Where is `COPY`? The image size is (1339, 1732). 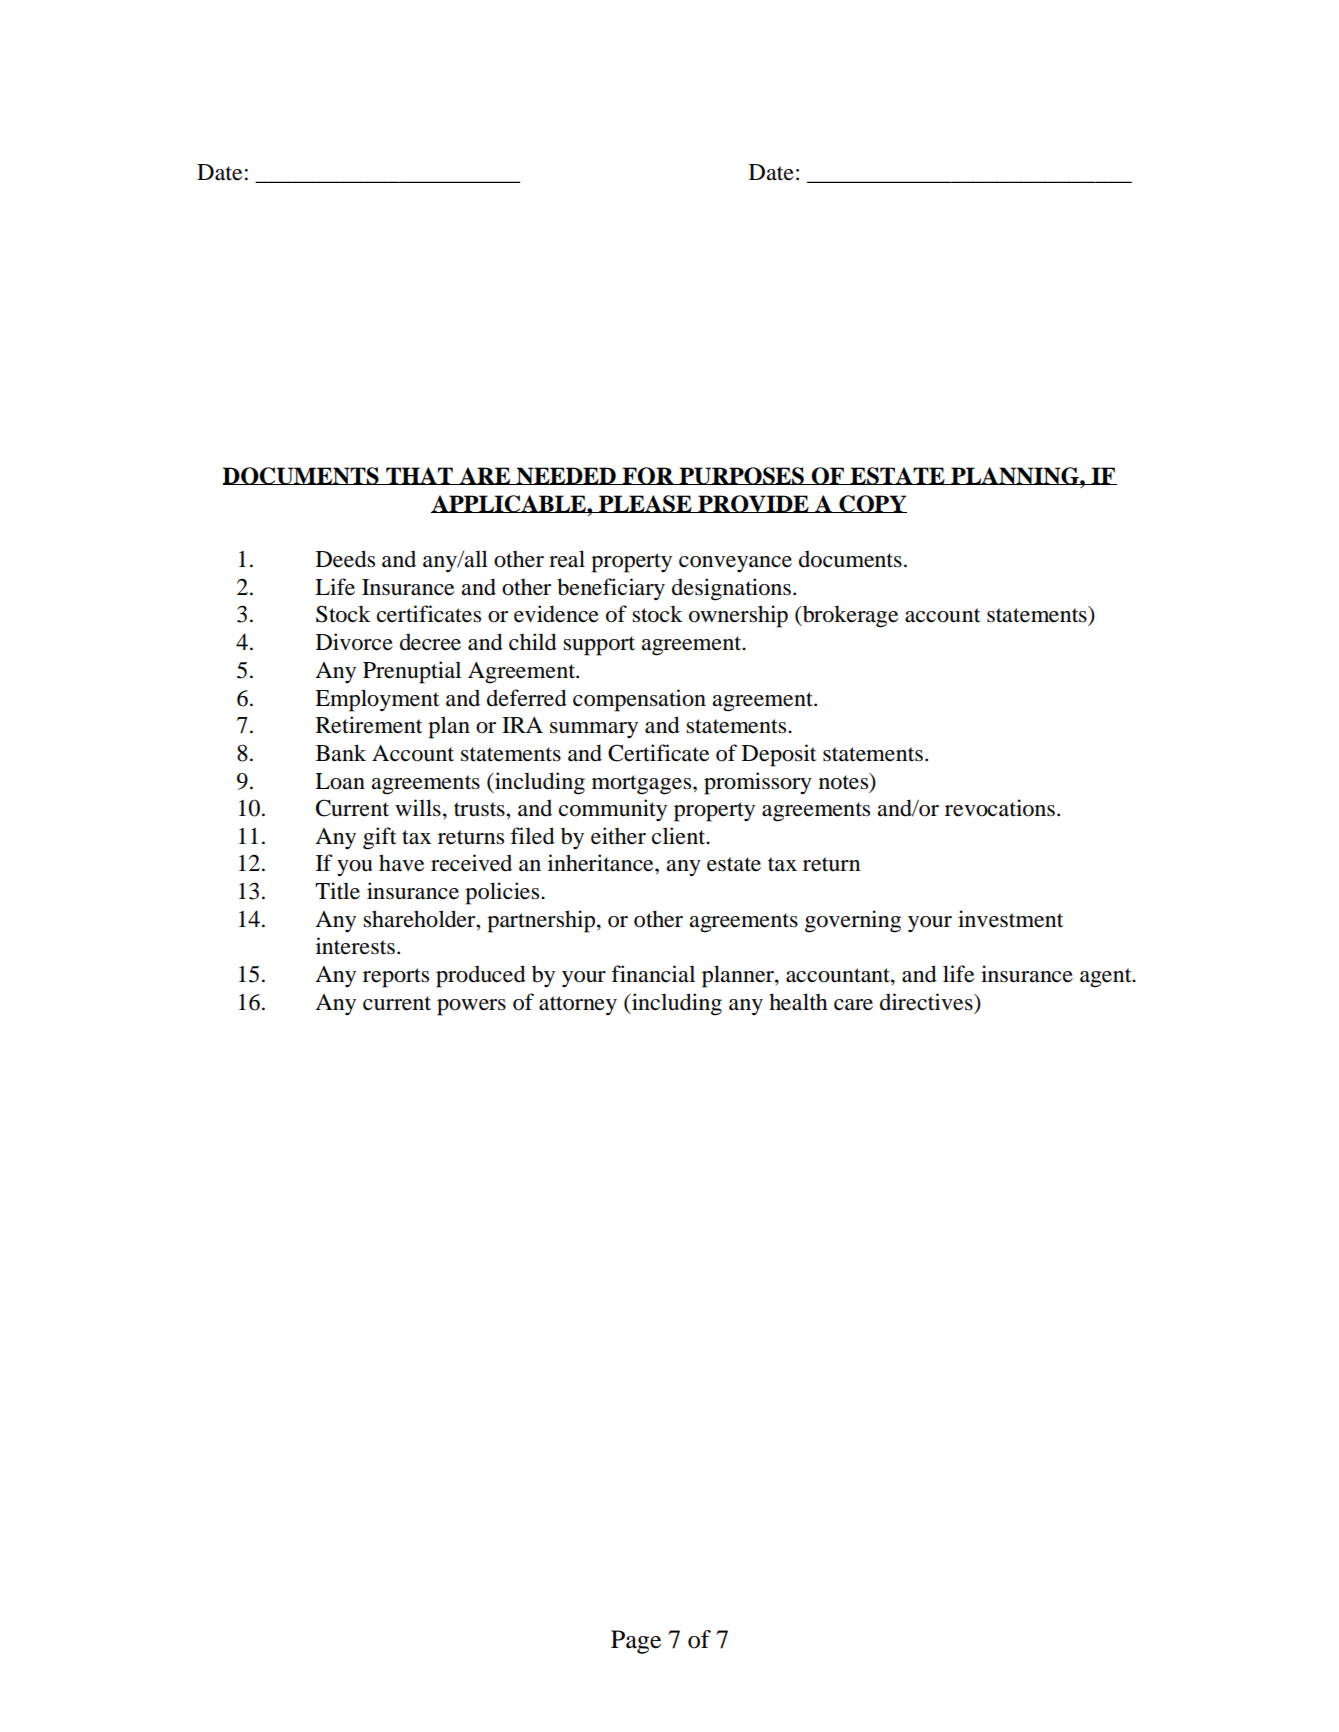
COPY is located at coordinates (872, 504).
